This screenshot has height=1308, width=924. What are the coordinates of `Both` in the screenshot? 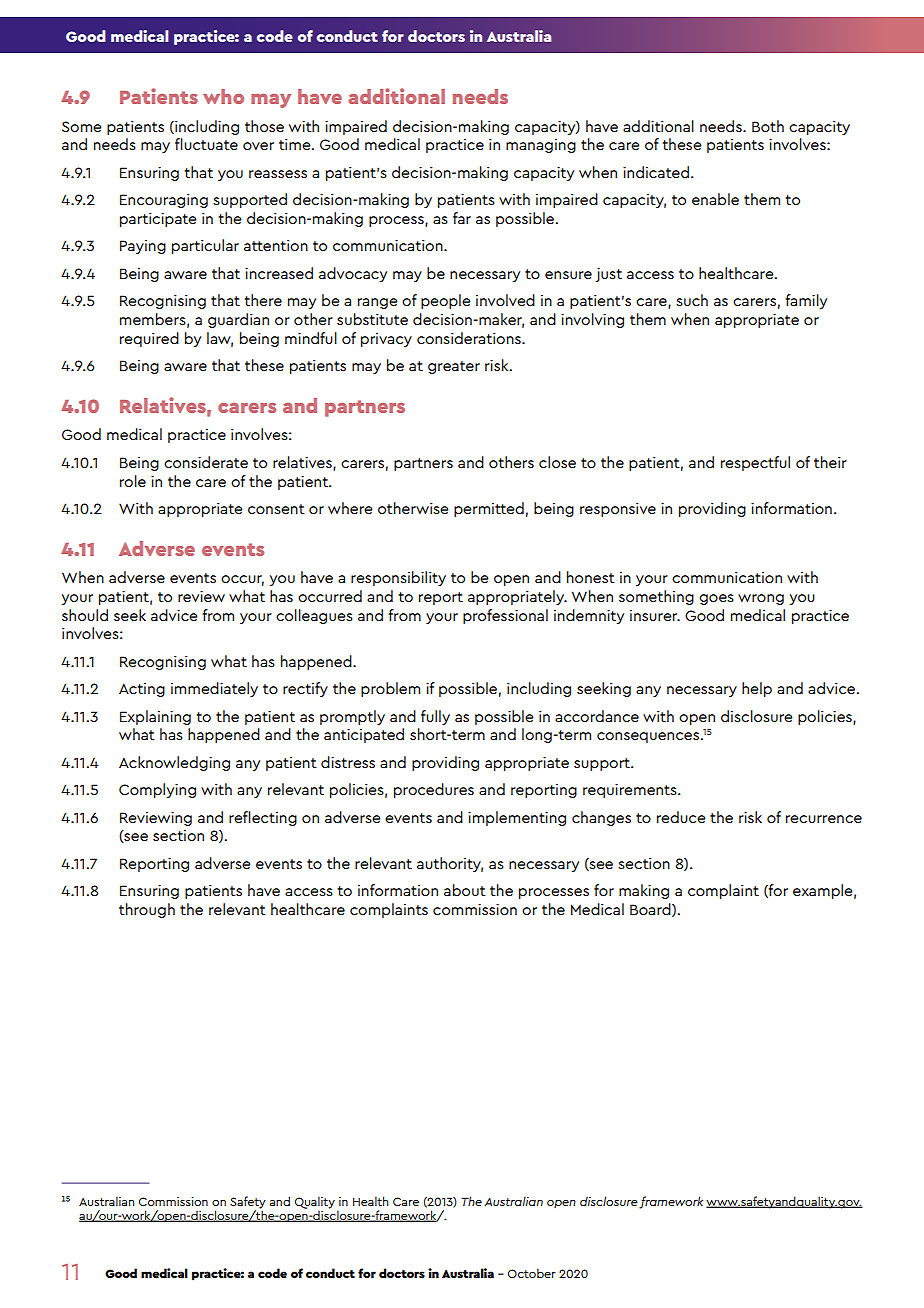 It's located at (768, 126).
